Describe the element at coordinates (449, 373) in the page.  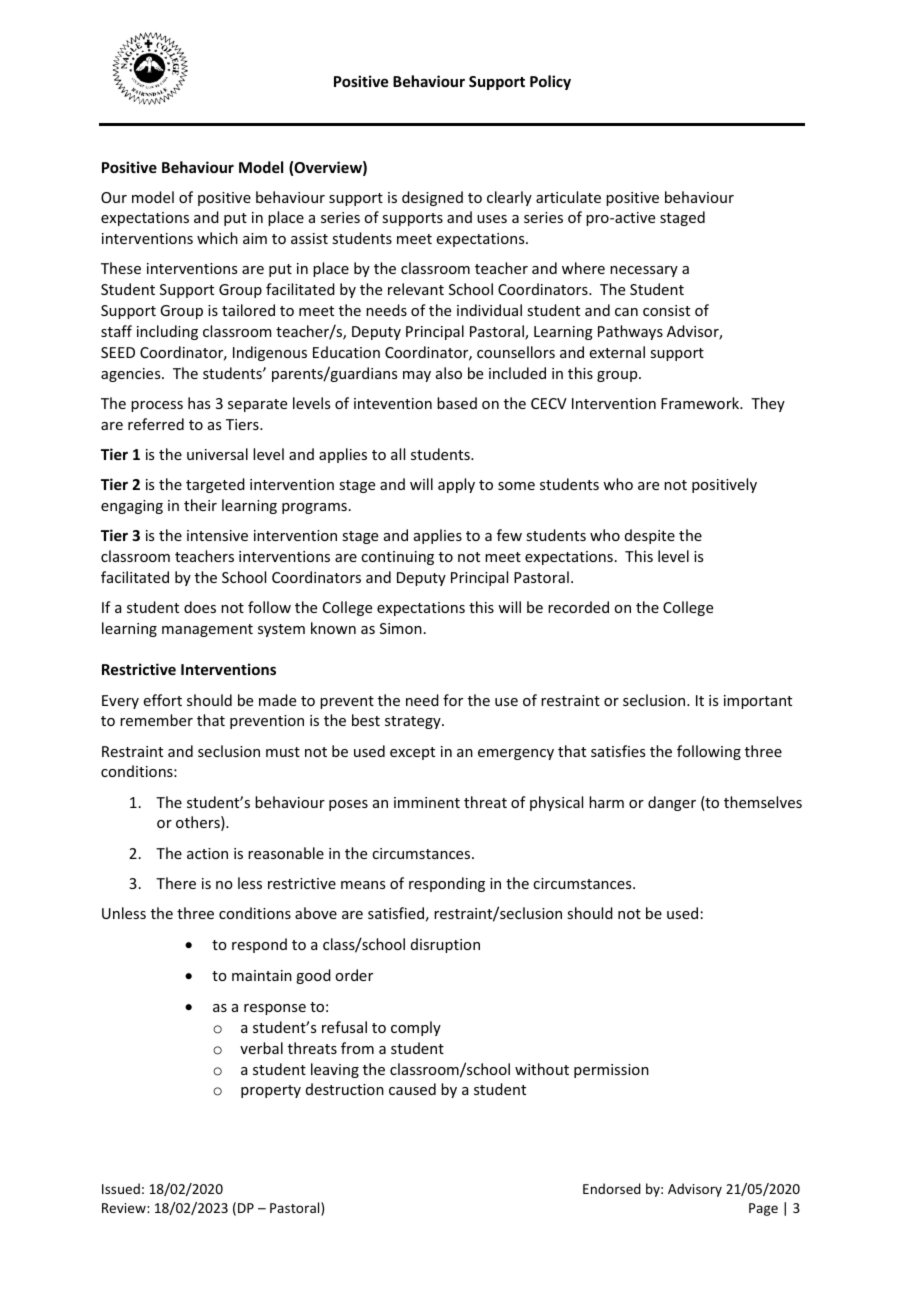
I see `also` at that location.
